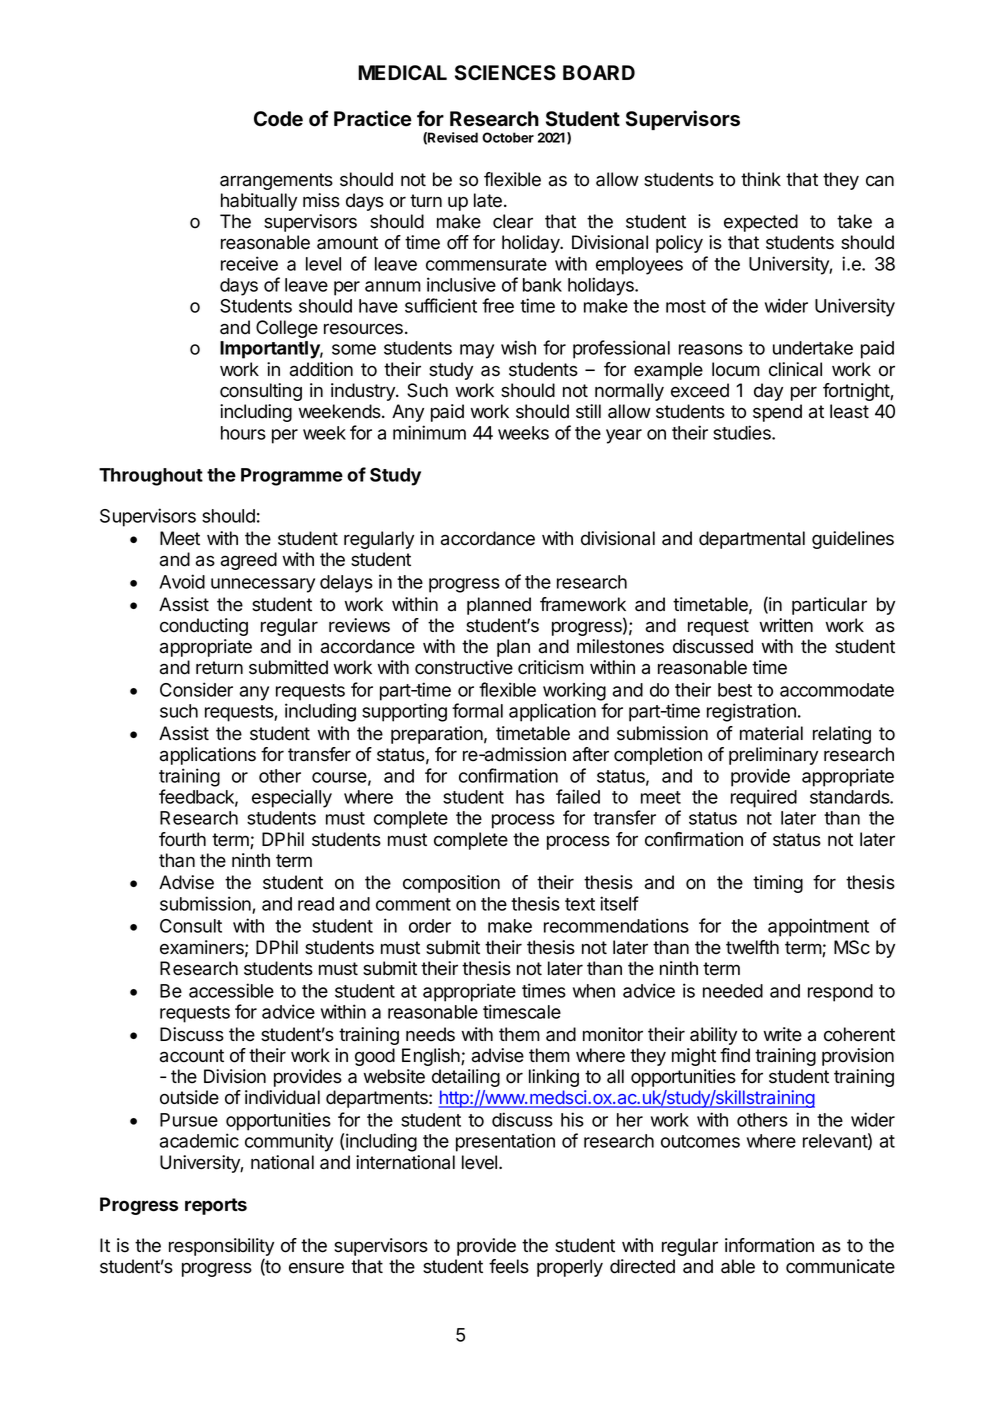 The width and height of the screenshot is (994, 1406). Describe the element at coordinates (530, 797) in the screenshot. I see `has` at that location.
